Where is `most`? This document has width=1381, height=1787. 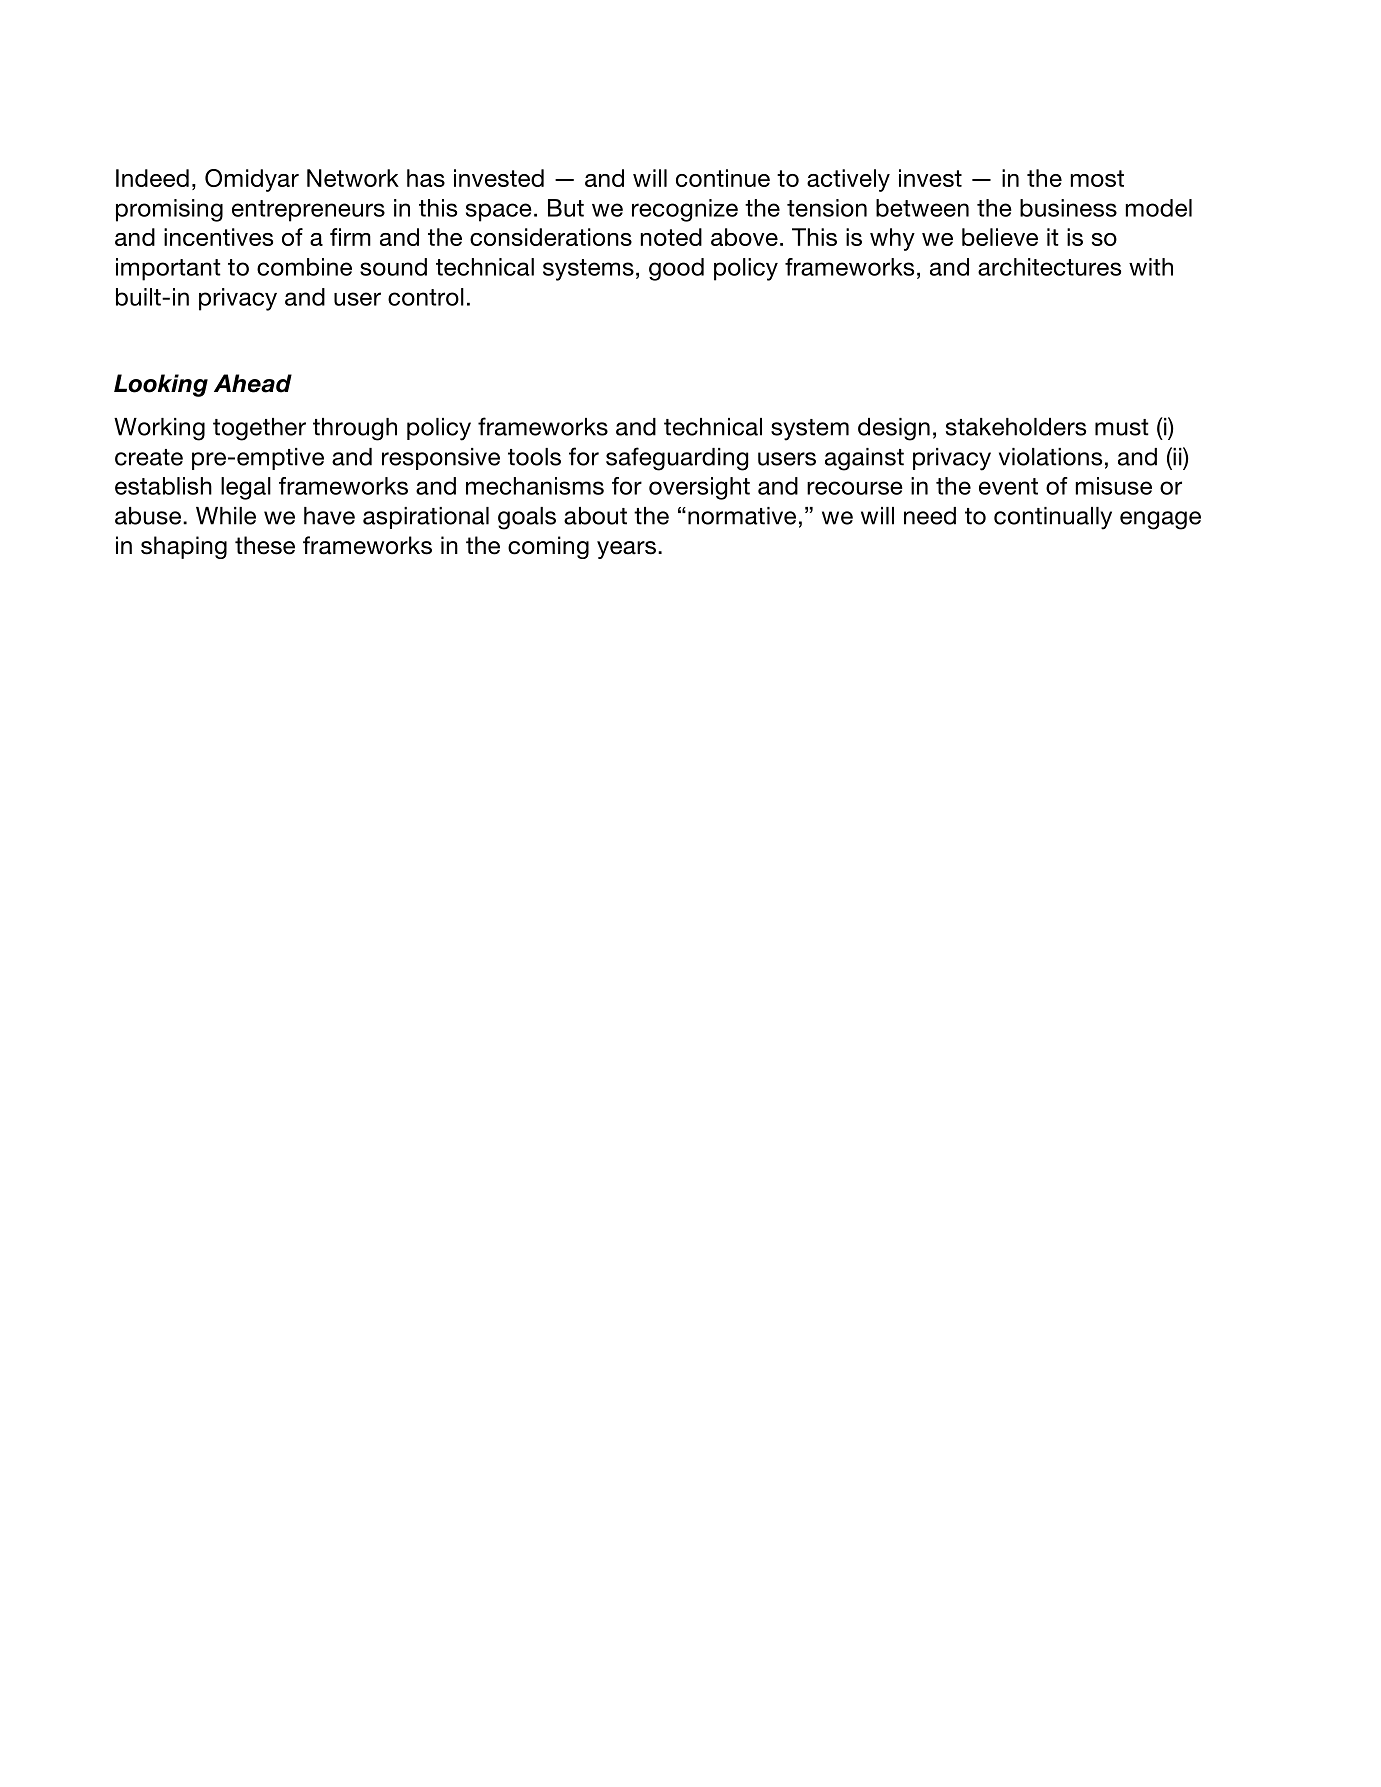
most is located at coordinates (1097, 178).
